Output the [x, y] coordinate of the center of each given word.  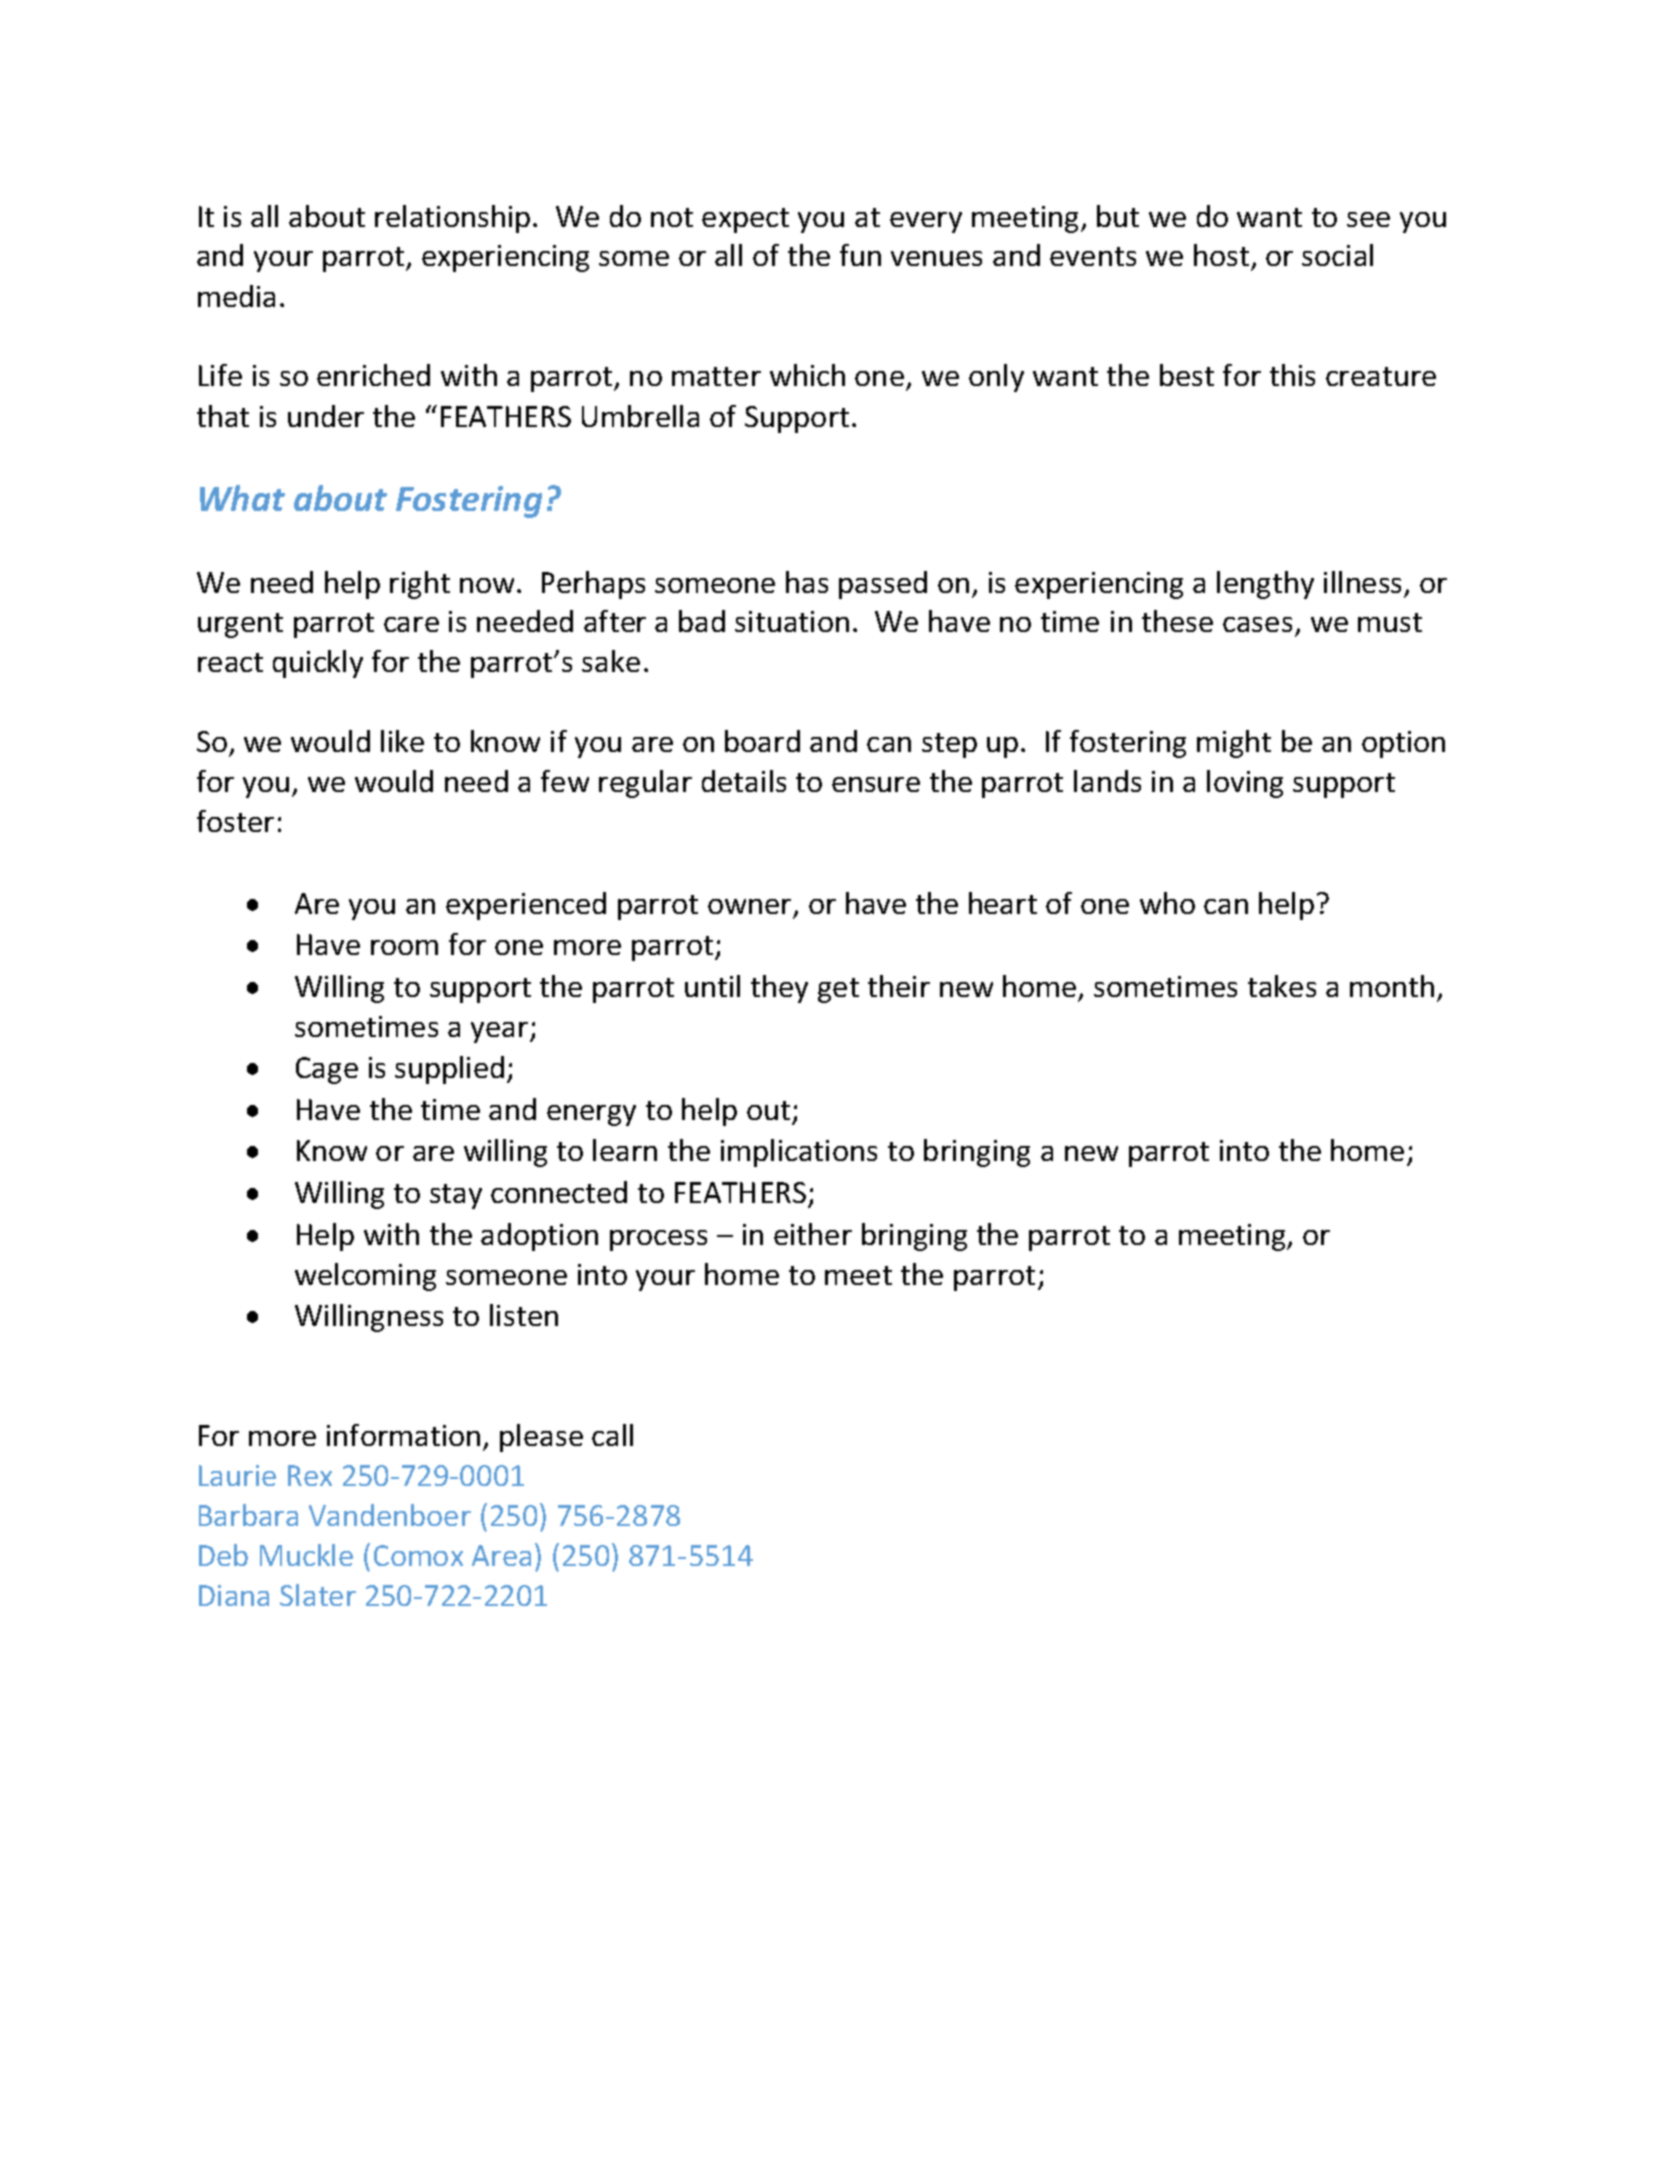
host [1223, 257]
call [612, 1435]
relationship [452, 219]
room [404, 947]
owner [749, 906]
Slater [318, 1595]
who [1167, 903]
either [813, 1234]
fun [860, 255]
